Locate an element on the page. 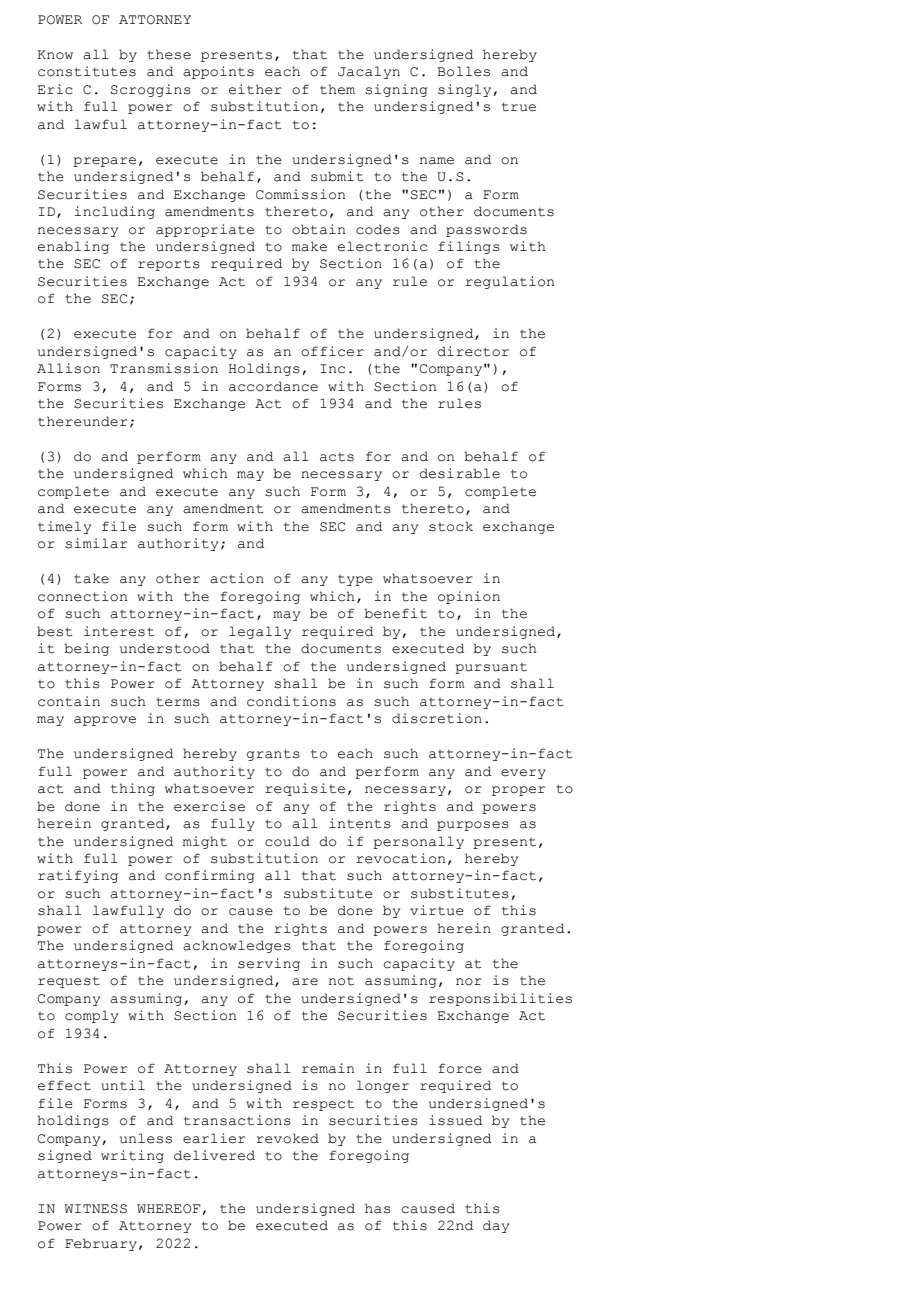 The height and width of the image is (1308, 924). either is located at coordinates (255, 89).
